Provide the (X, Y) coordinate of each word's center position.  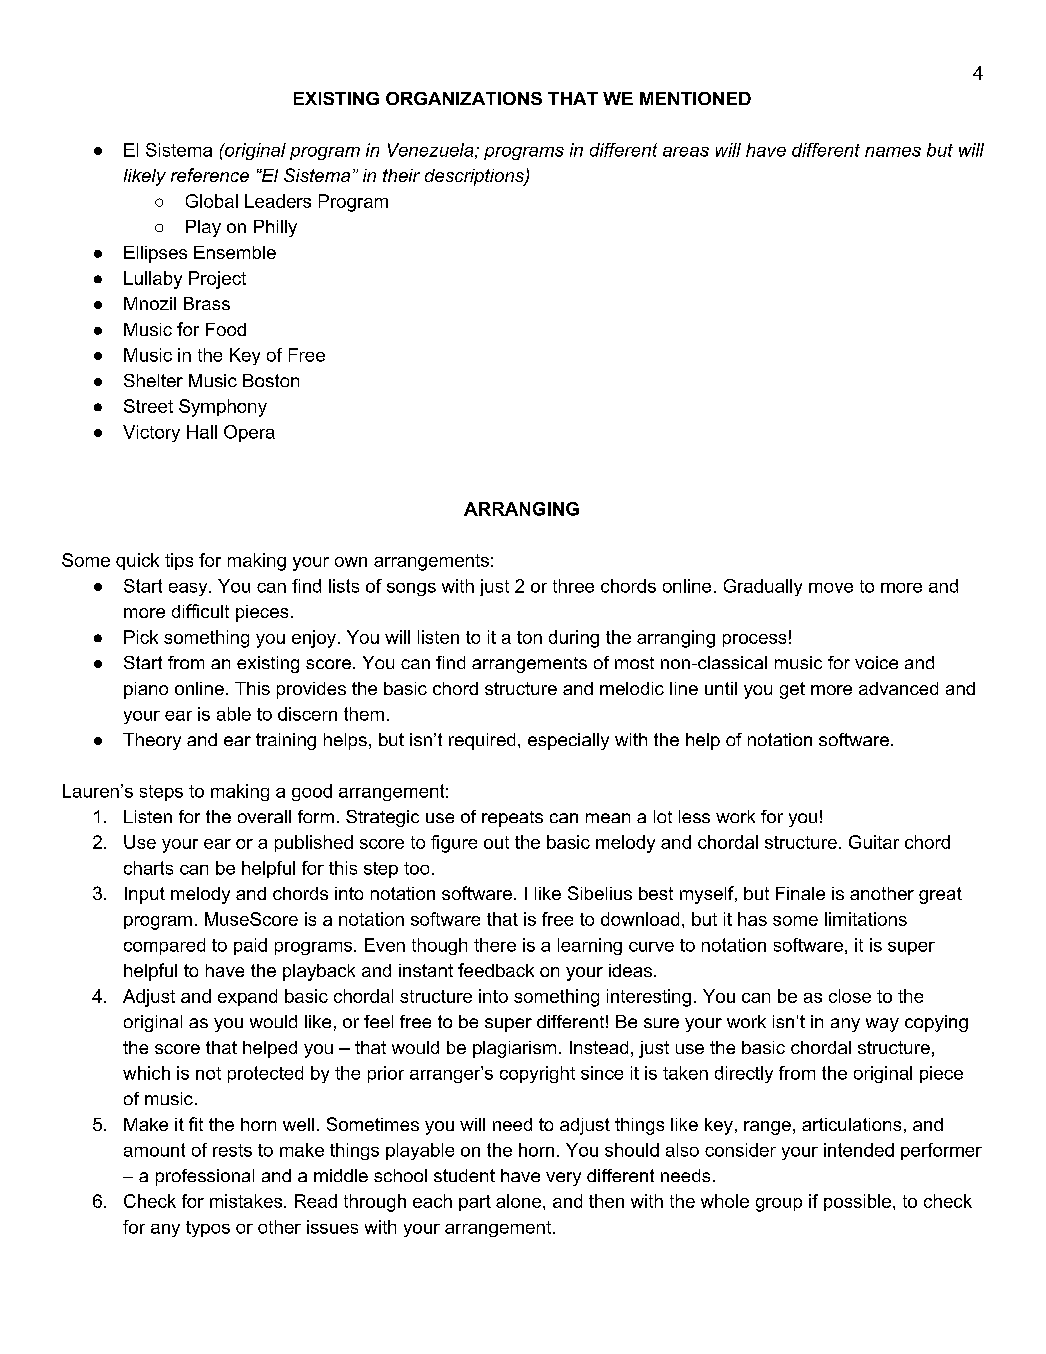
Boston (271, 380)
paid (250, 946)
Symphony (223, 408)
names (893, 152)
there (495, 945)
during (574, 639)
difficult (200, 611)
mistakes (247, 1201)
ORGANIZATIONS (464, 98)
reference (210, 175)
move (831, 588)
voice (876, 662)
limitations (866, 919)
